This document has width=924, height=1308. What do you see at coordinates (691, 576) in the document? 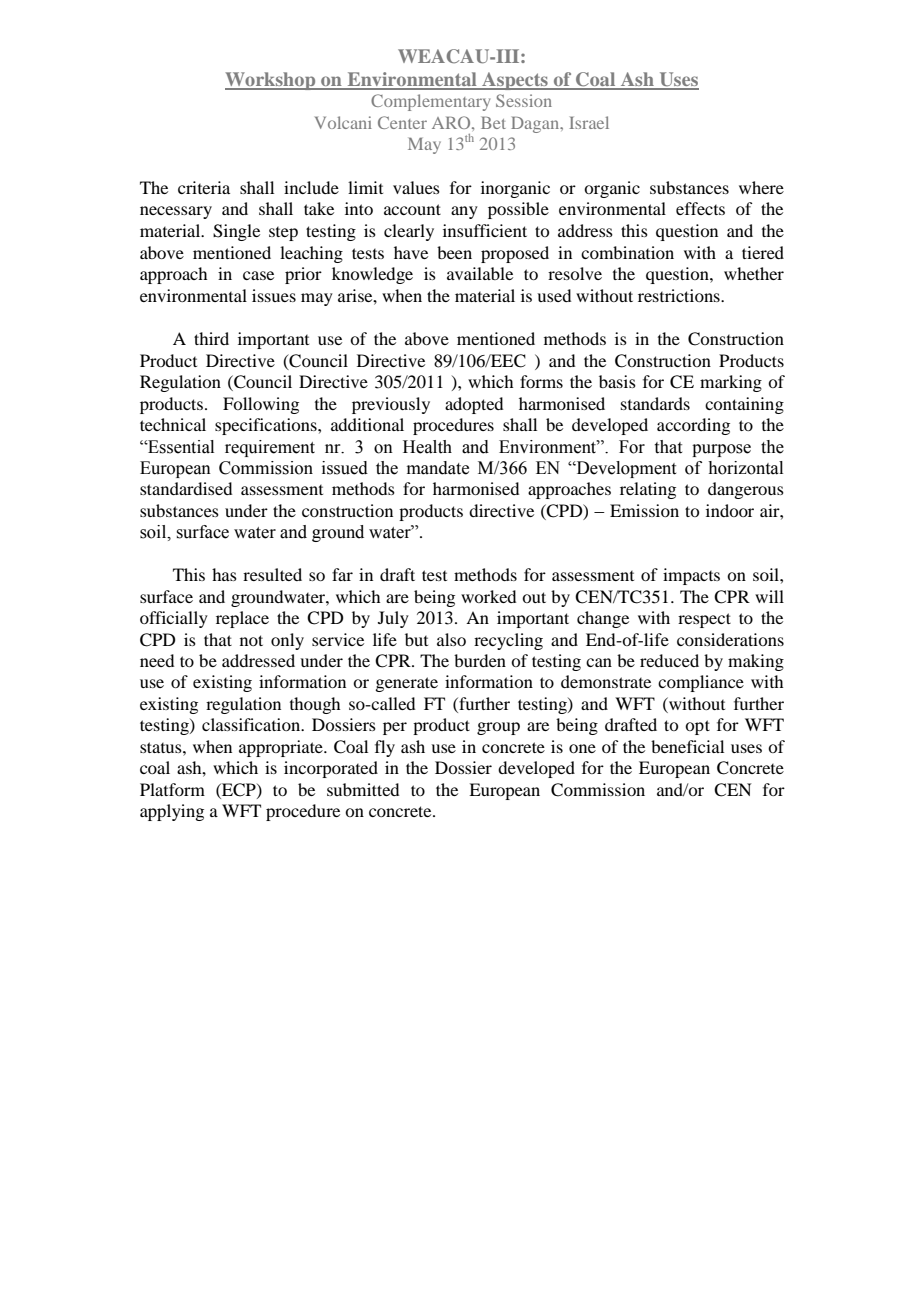
I see `impacts` at bounding box center [691, 576].
